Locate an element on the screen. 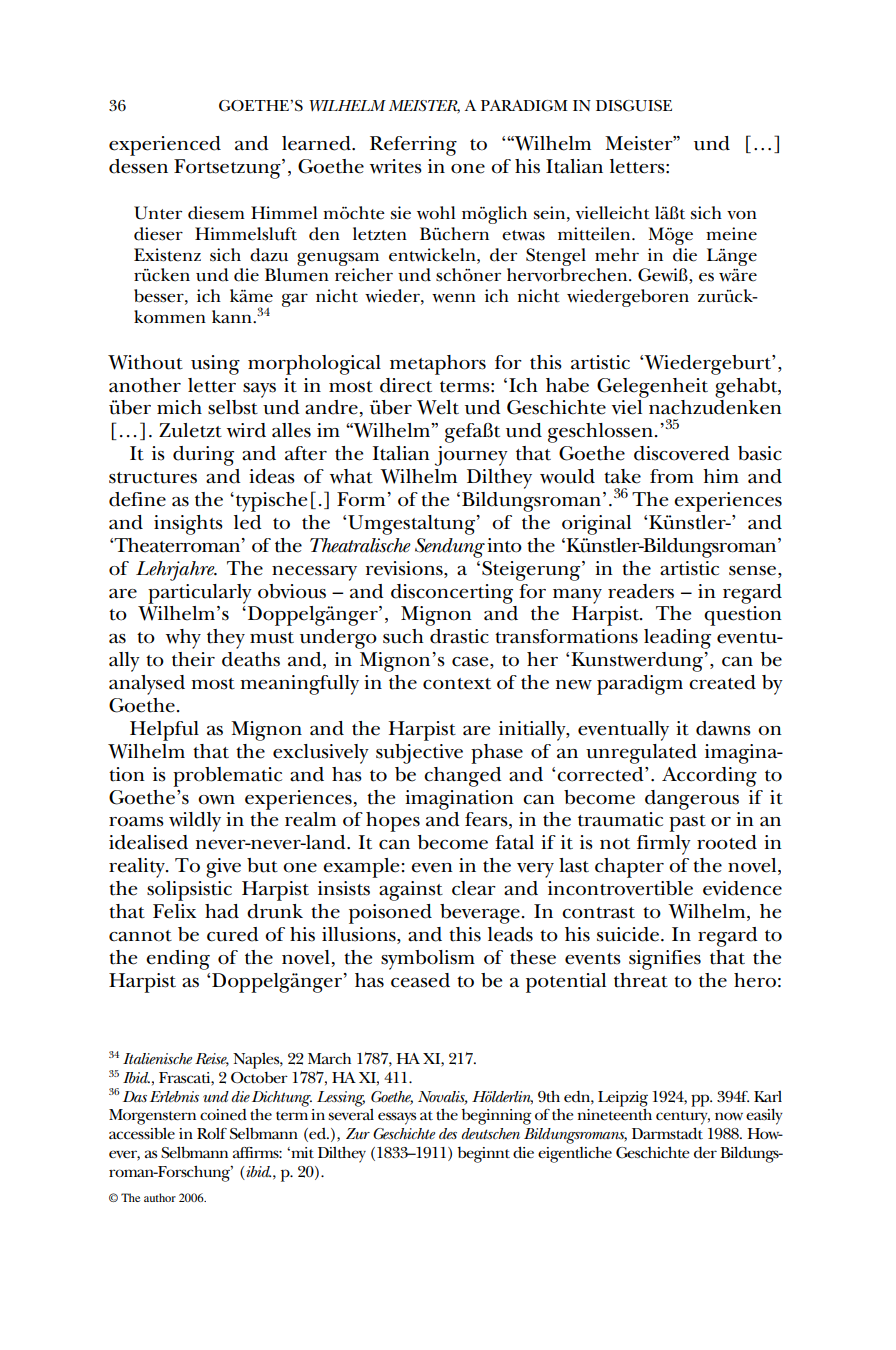 Image resolution: width=896 pixels, height=1350 pixels. Rolf is located at coordinates (212, 1133).
